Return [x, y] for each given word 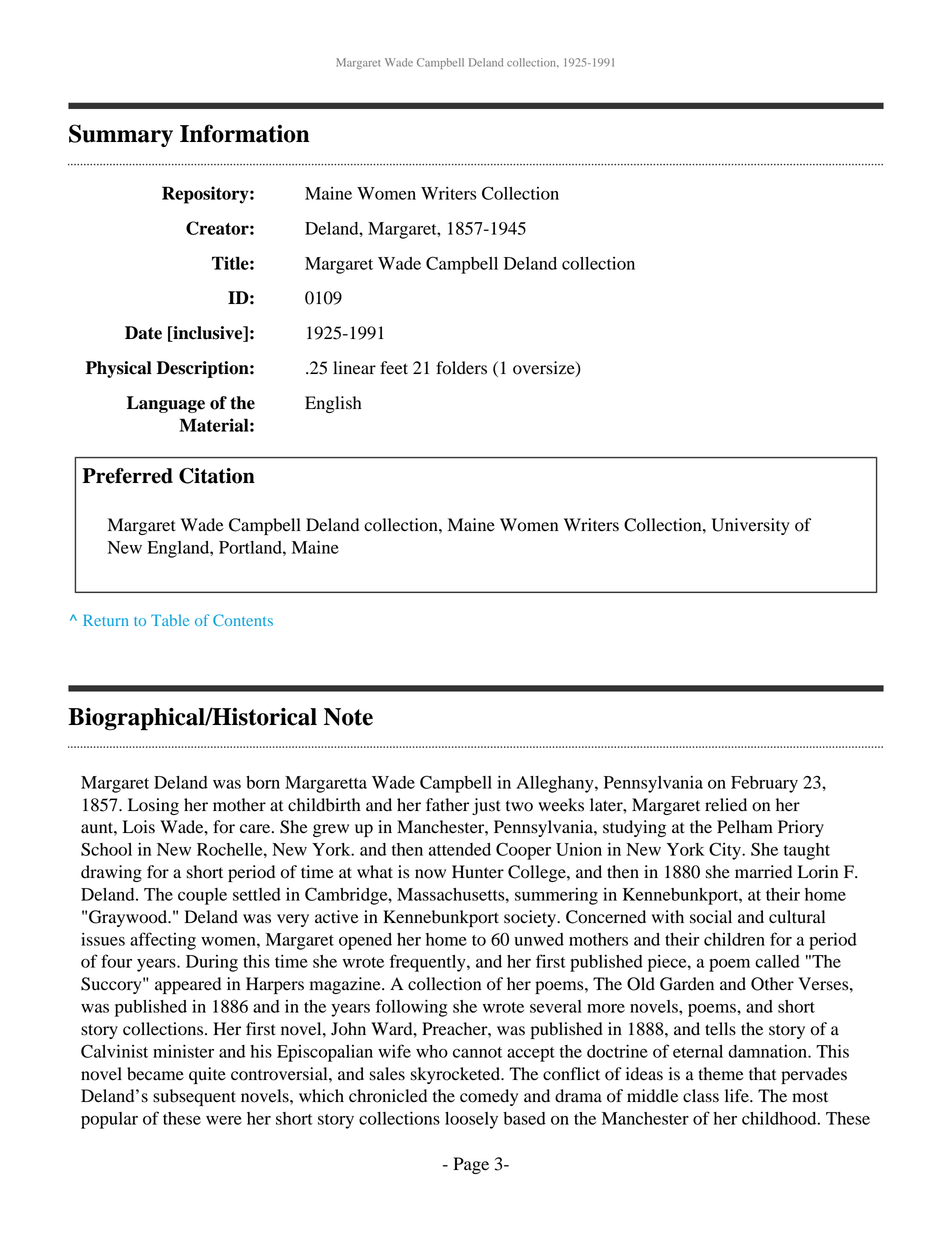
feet [394, 368]
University [750, 526]
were [224, 1120]
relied [726, 805]
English [333, 404]
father [447, 805]
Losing [153, 806]
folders [461, 368]
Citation [217, 476]
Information [245, 133]
